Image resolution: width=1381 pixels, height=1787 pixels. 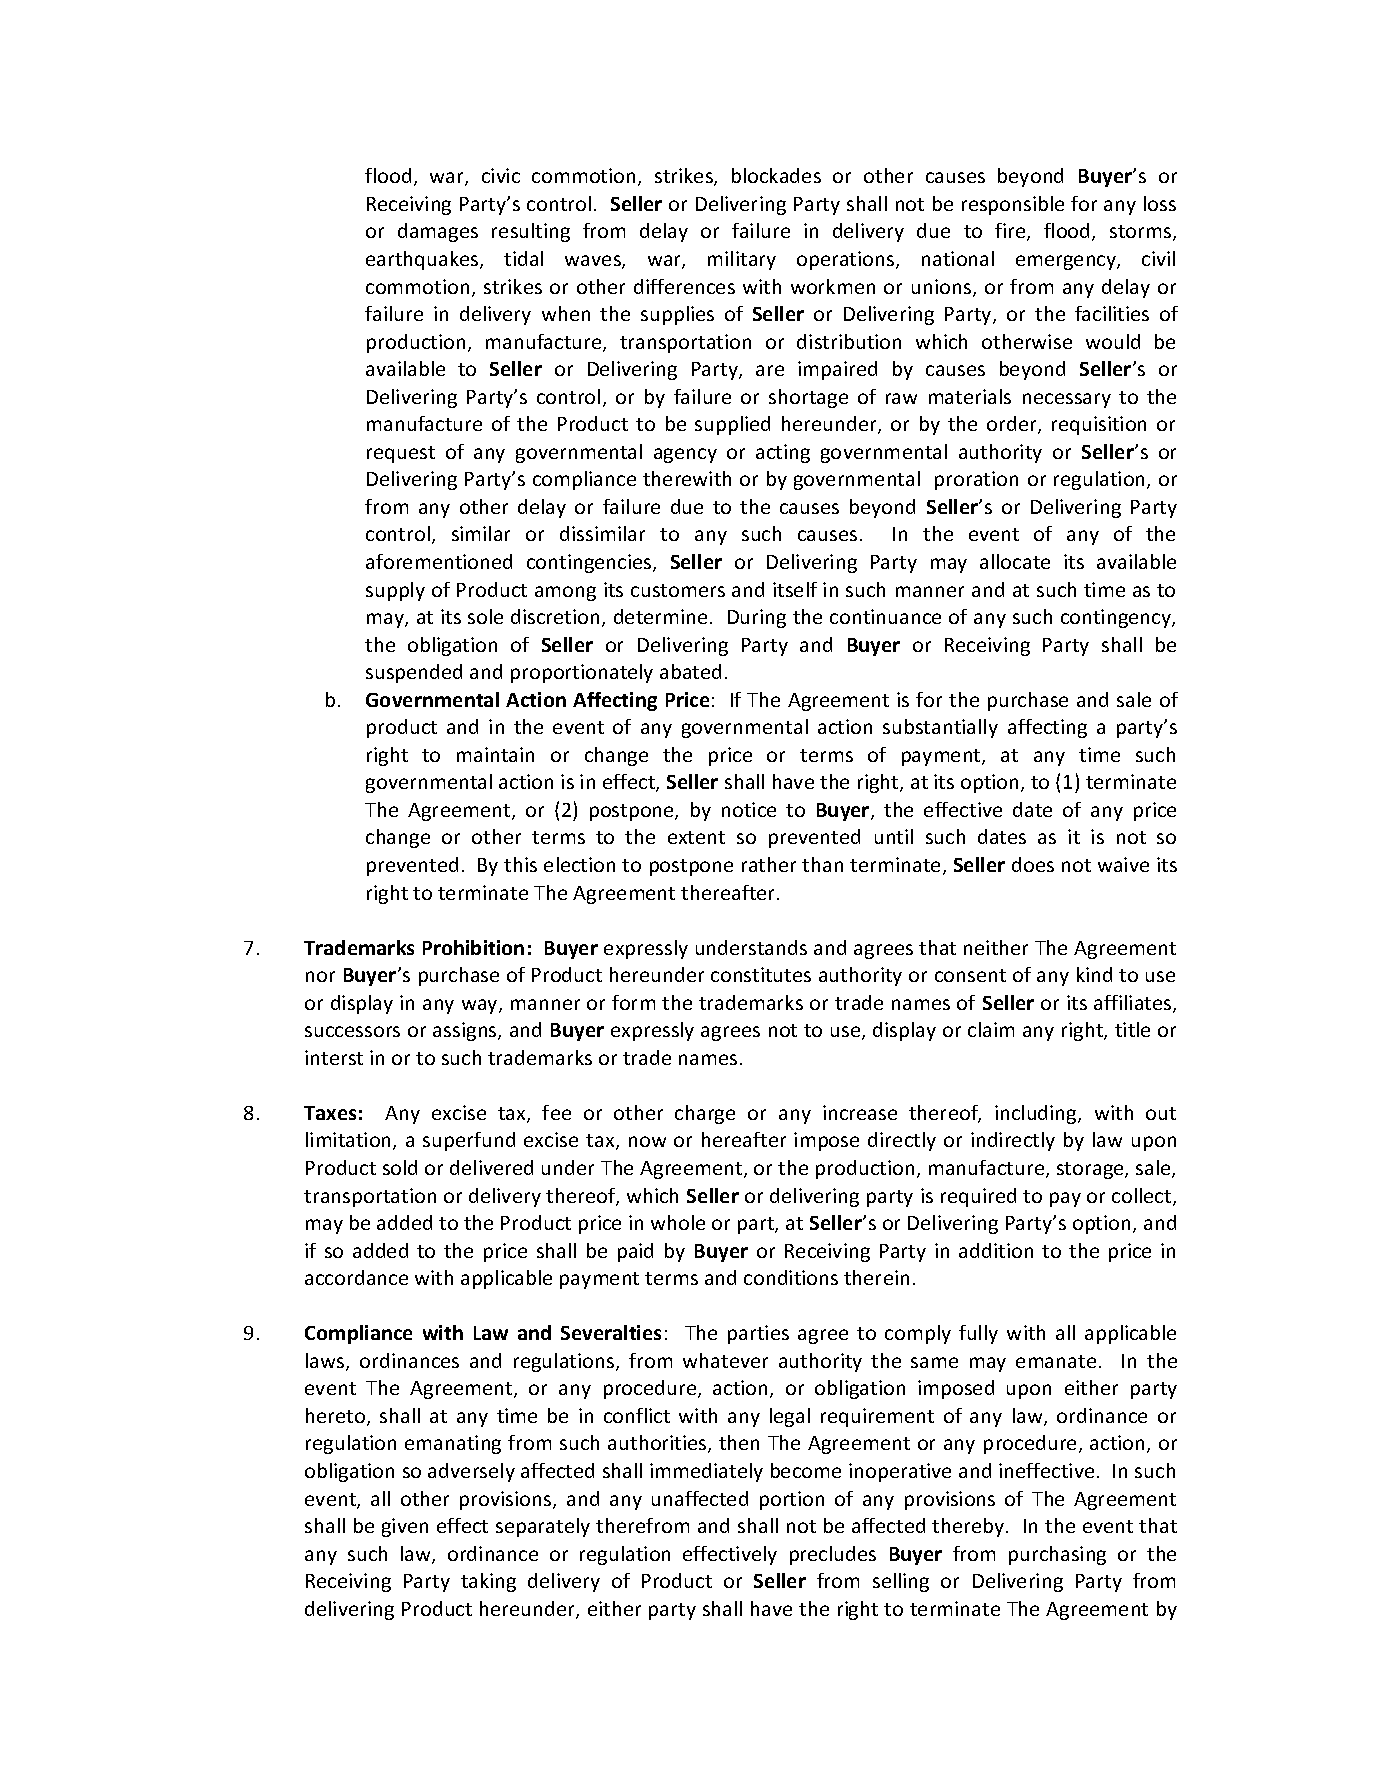 I want to click on Prohibition, so click(x=473, y=947).
